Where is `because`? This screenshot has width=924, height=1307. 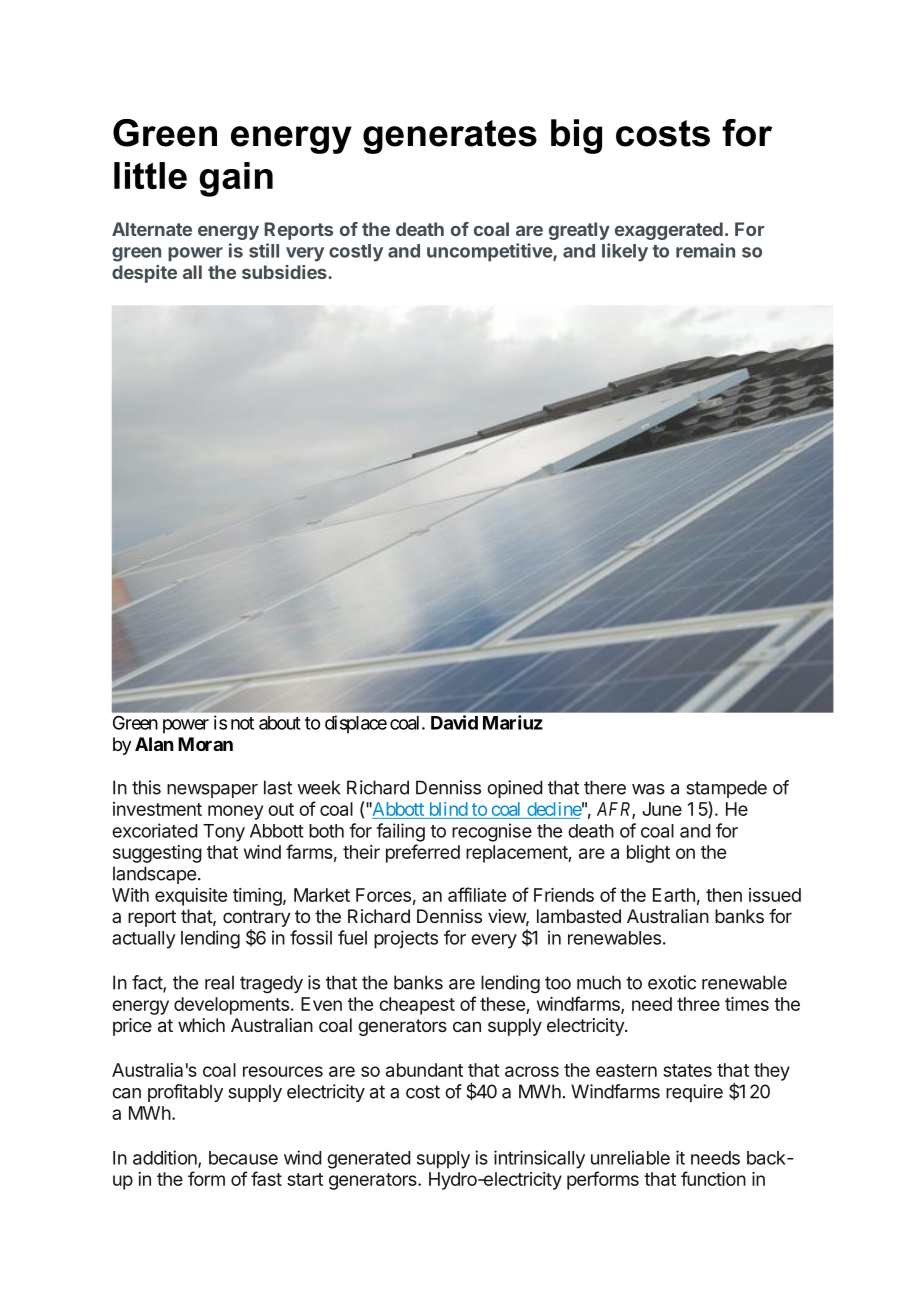 because is located at coordinates (243, 1158).
